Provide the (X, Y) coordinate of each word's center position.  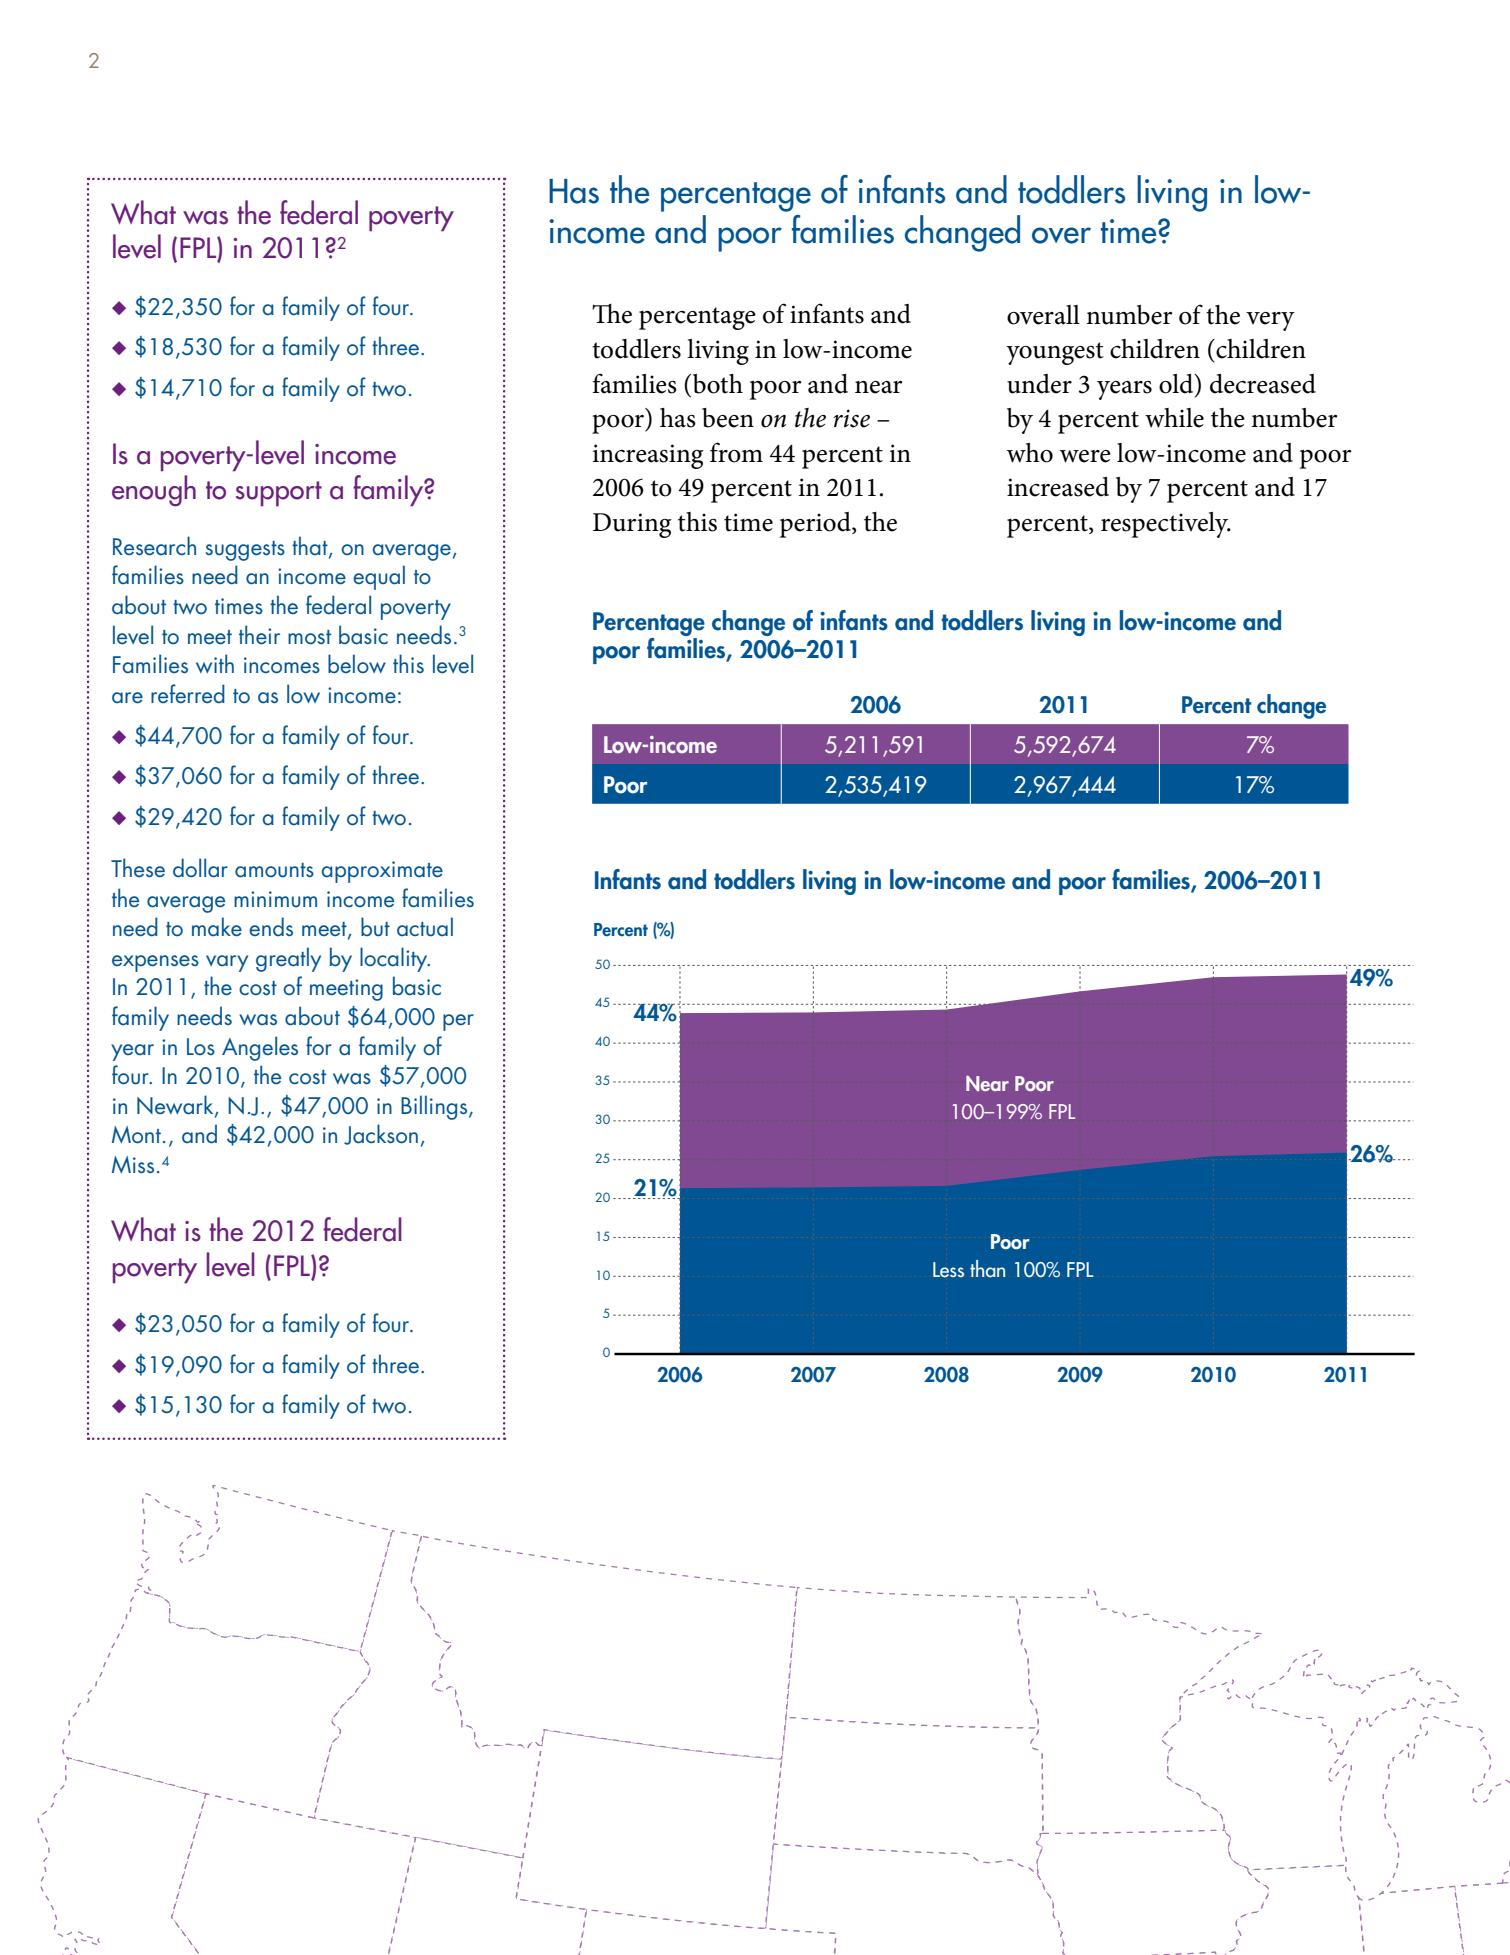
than (987, 1269)
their (259, 634)
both (716, 384)
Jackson (381, 1134)
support (279, 494)
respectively (1166, 525)
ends (271, 926)
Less (948, 1270)
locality (395, 959)
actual (425, 927)
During (632, 525)
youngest (1055, 353)
